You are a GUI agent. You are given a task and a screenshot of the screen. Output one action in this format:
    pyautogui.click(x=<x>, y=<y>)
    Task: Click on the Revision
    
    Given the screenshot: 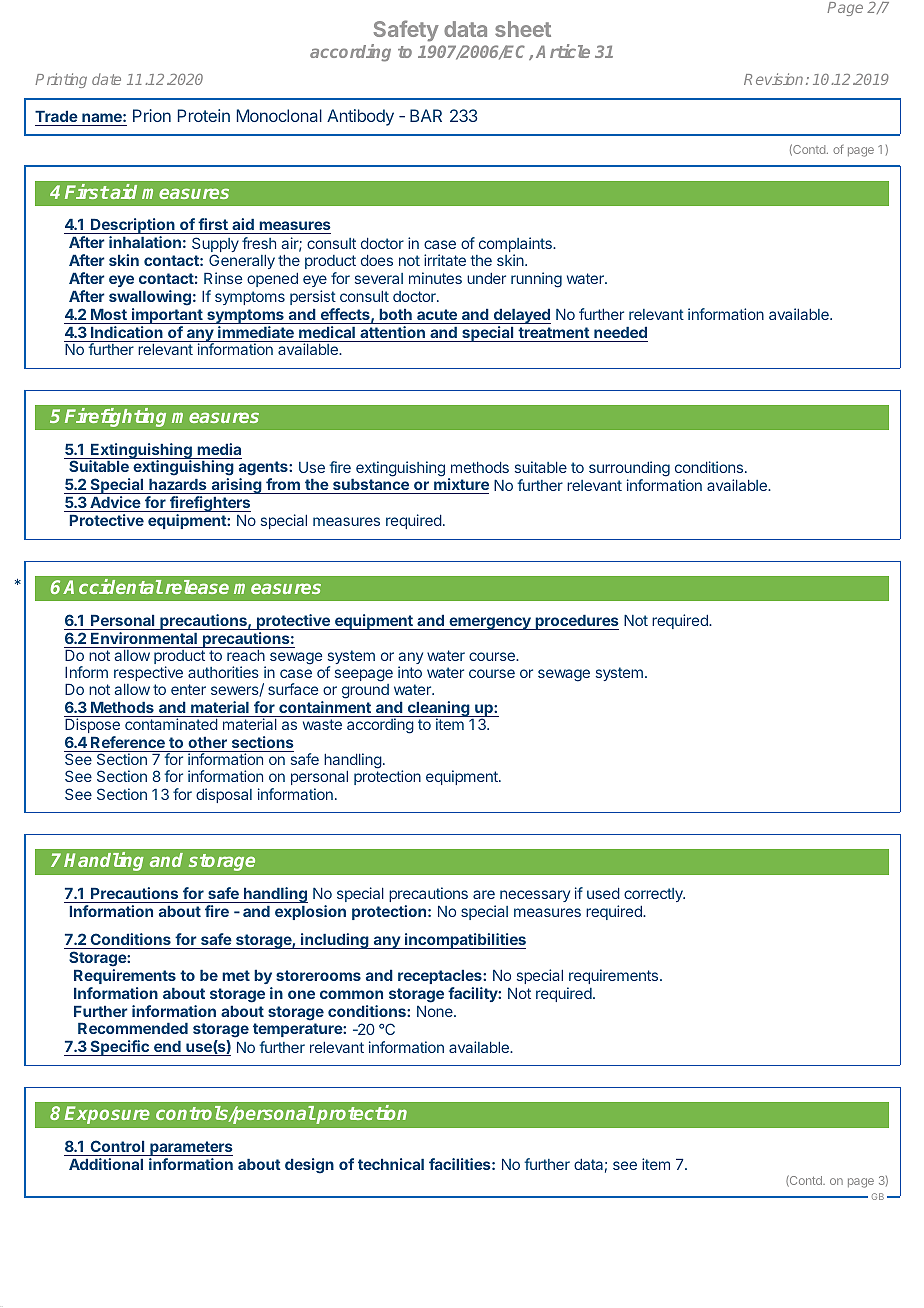 What is the action you would take?
    pyautogui.click(x=773, y=79)
